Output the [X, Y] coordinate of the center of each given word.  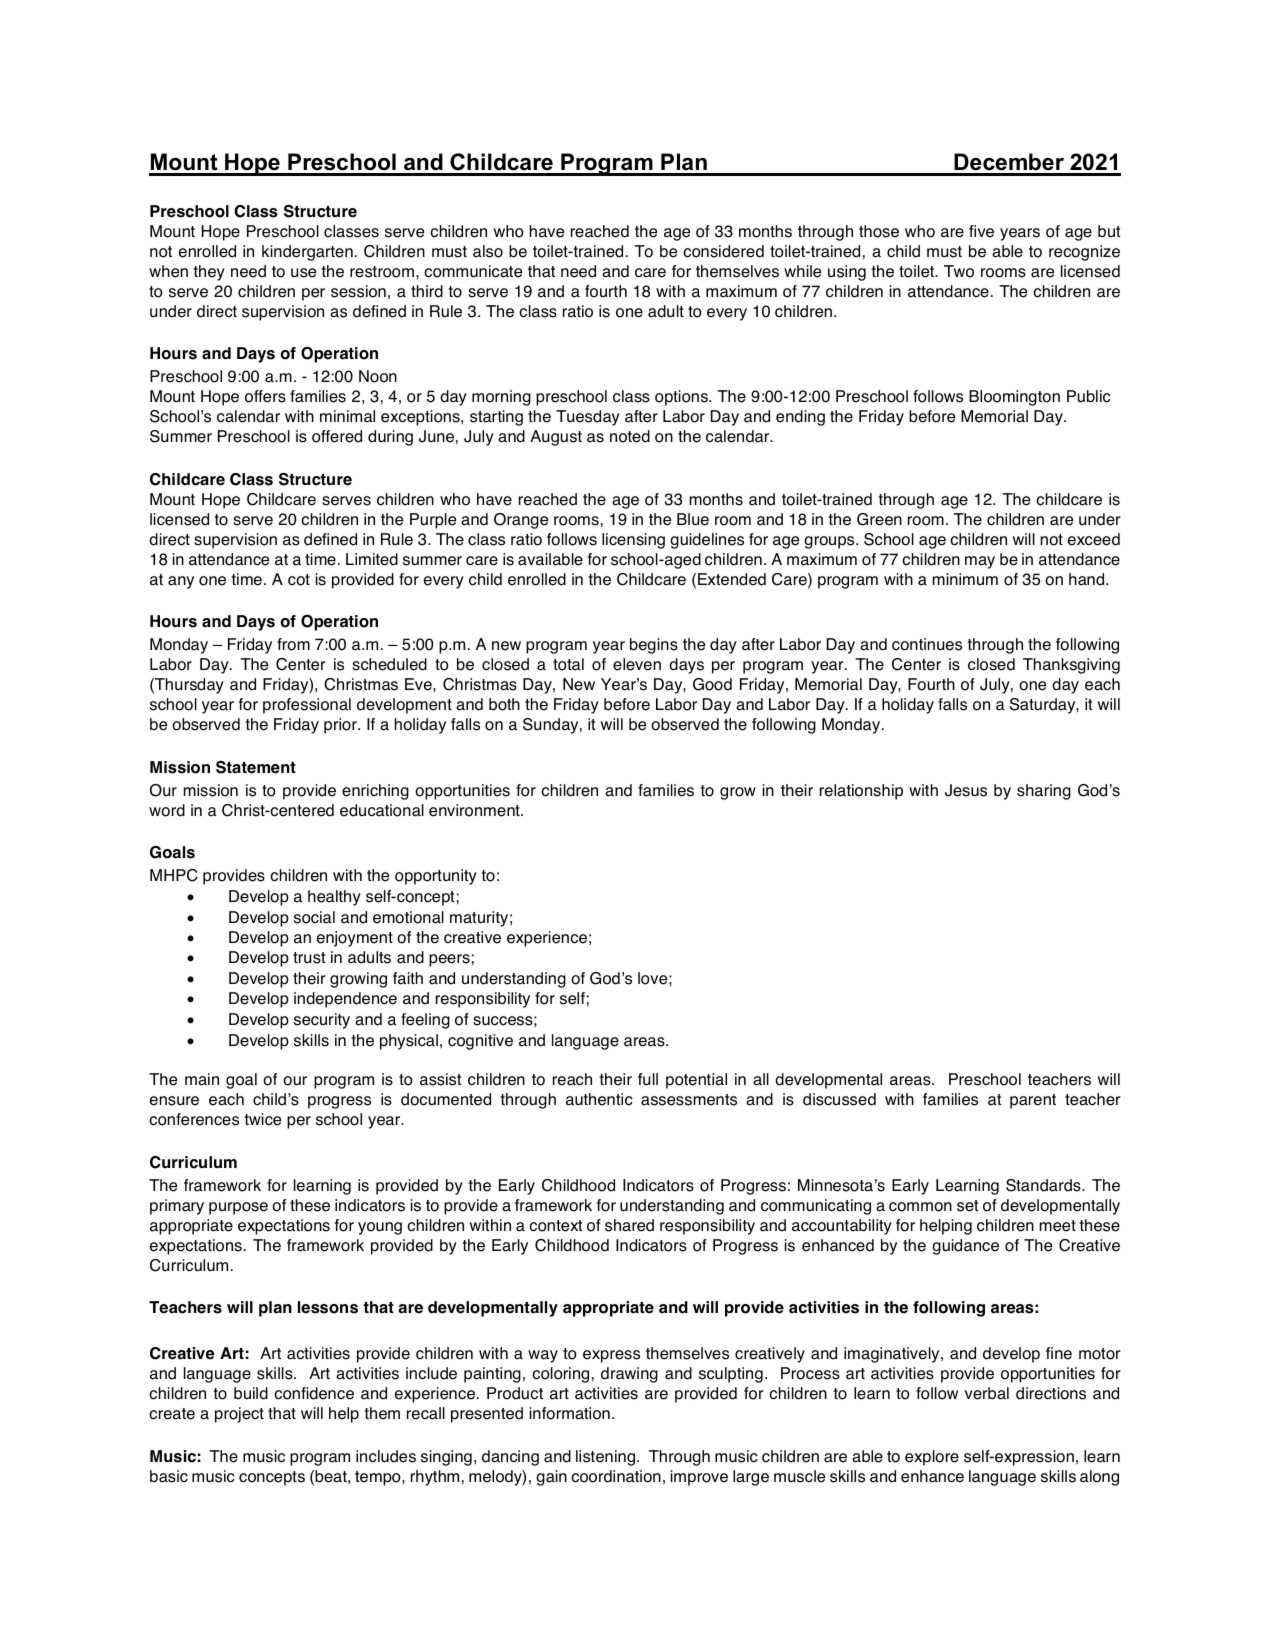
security [322, 1021]
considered [723, 251]
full [648, 1079]
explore [932, 1458]
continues [927, 644]
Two [959, 271]
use [303, 273]
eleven [637, 664]
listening [607, 1458]
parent [1033, 1101]
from [293, 644]
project [239, 1415]
